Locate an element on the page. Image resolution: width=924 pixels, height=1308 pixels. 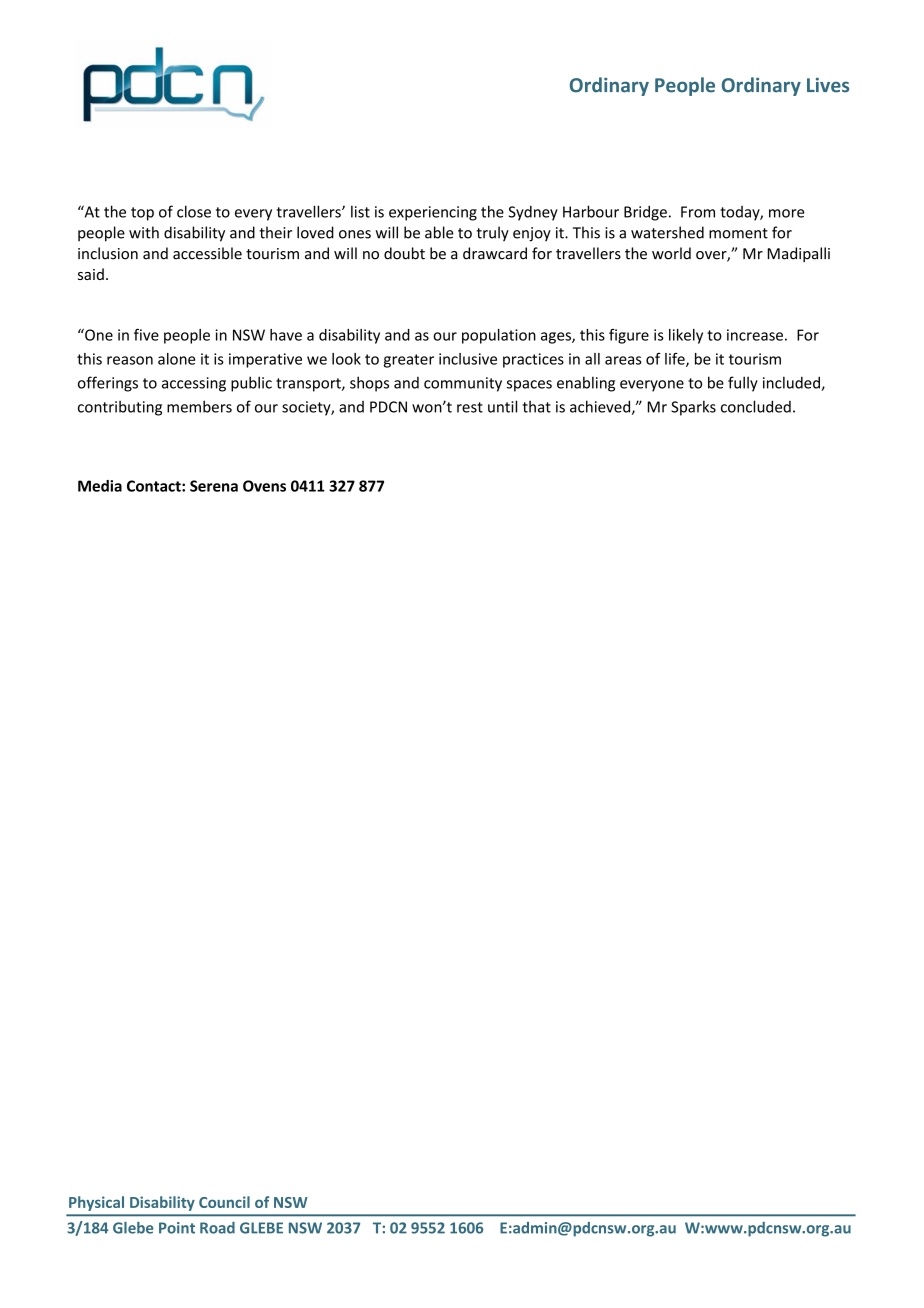
experiencing is located at coordinates (433, 213).
